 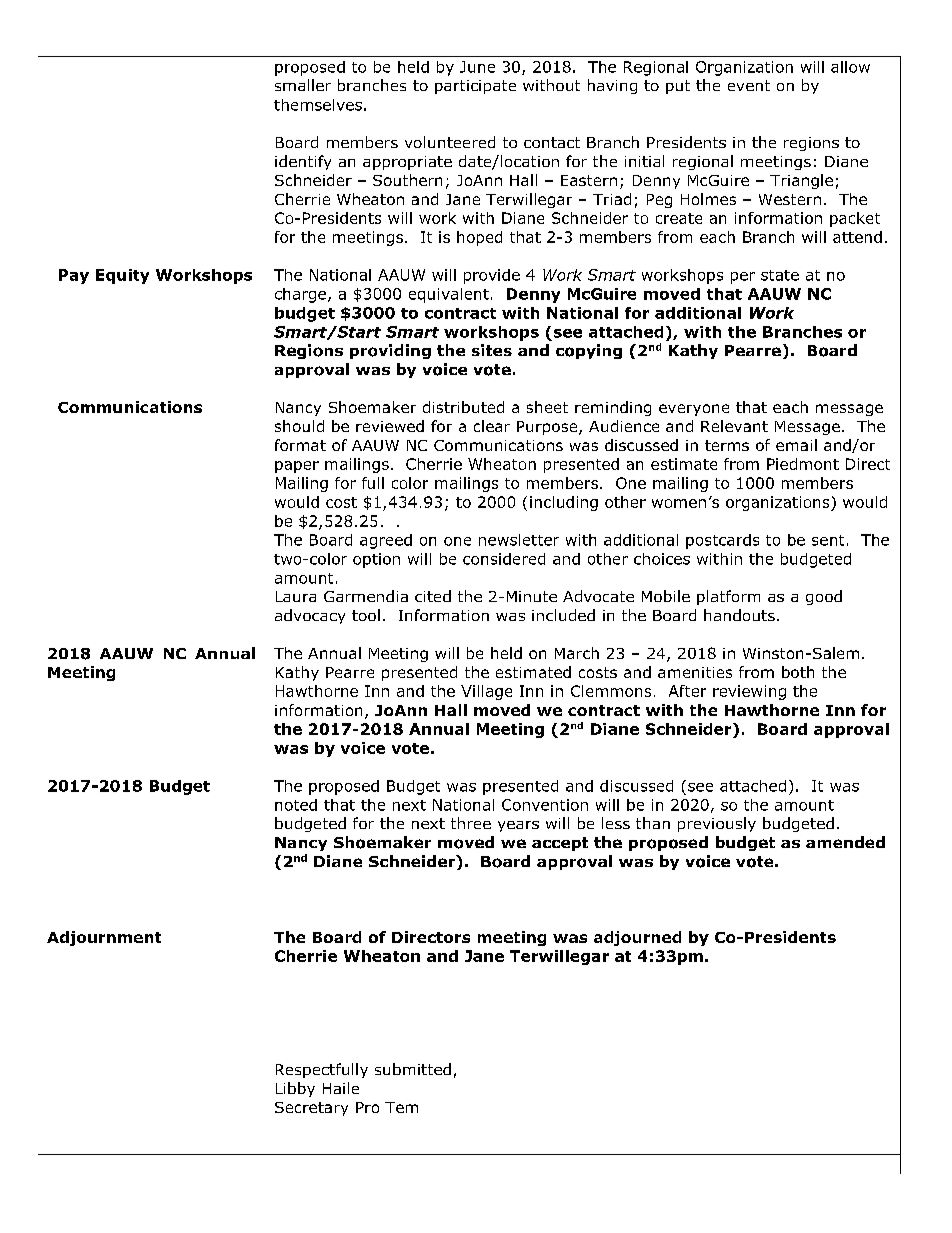 I want to click on smaller, so click(x=303, y=85).
